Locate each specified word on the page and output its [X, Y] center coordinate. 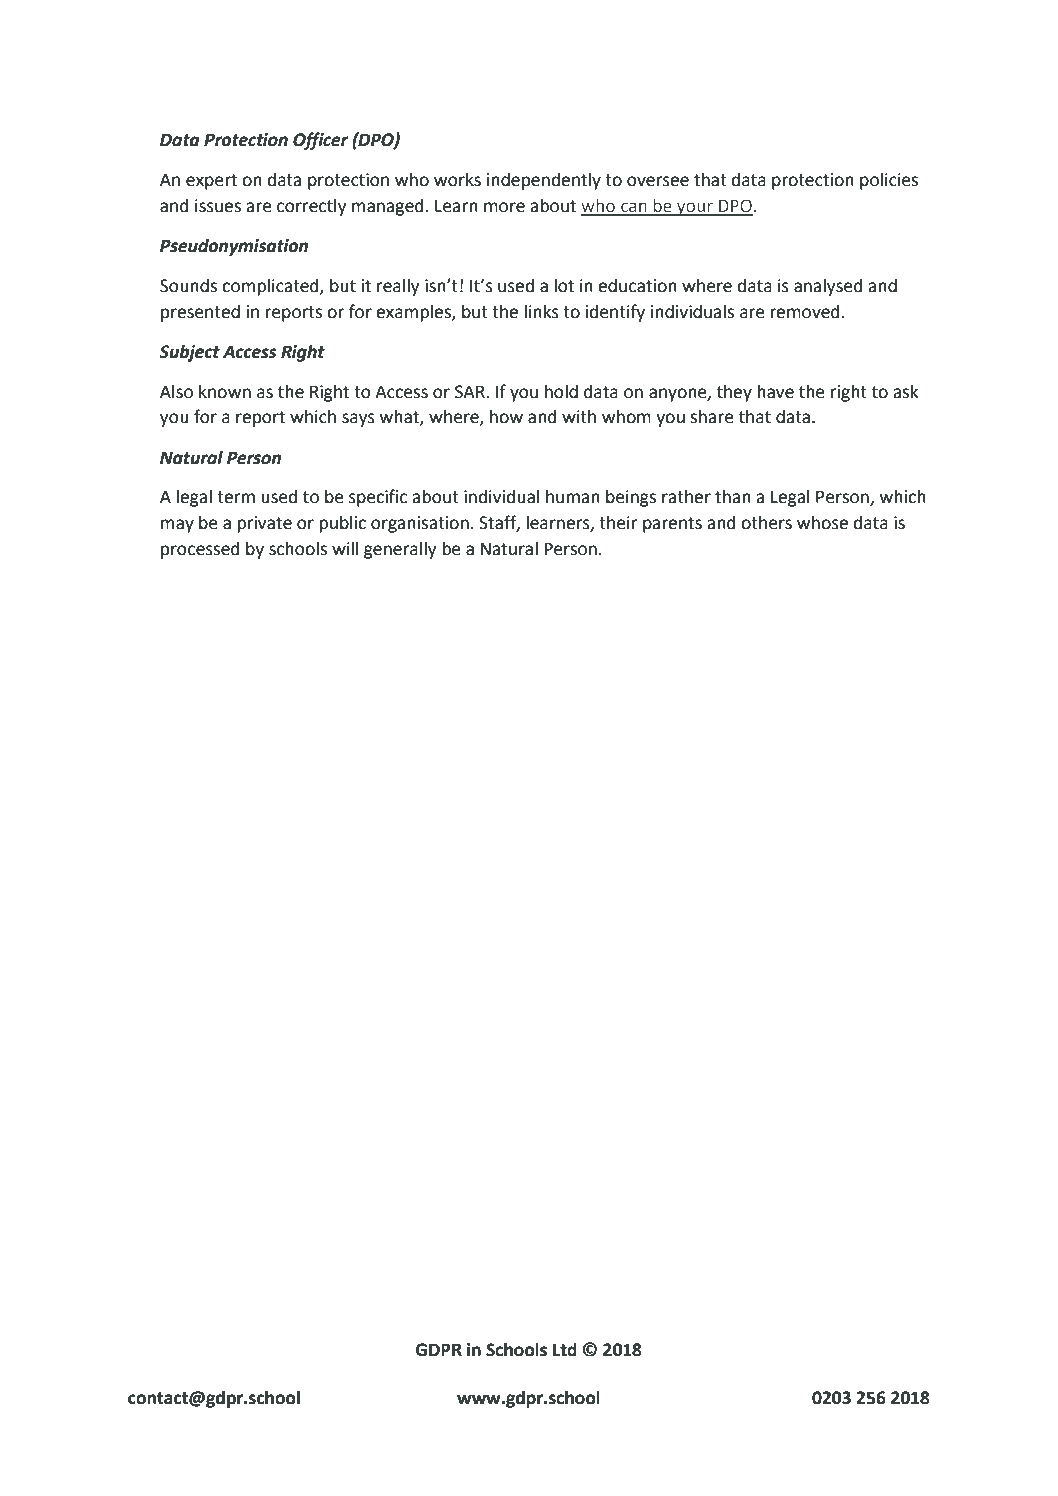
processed [200, 550]
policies [889, 181]
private [264, 524]
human [573, 497]
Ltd [565, 1350]
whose [822, 523]
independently [544, 181]
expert [211, 182]
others [766, 523]
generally [400, 550]
